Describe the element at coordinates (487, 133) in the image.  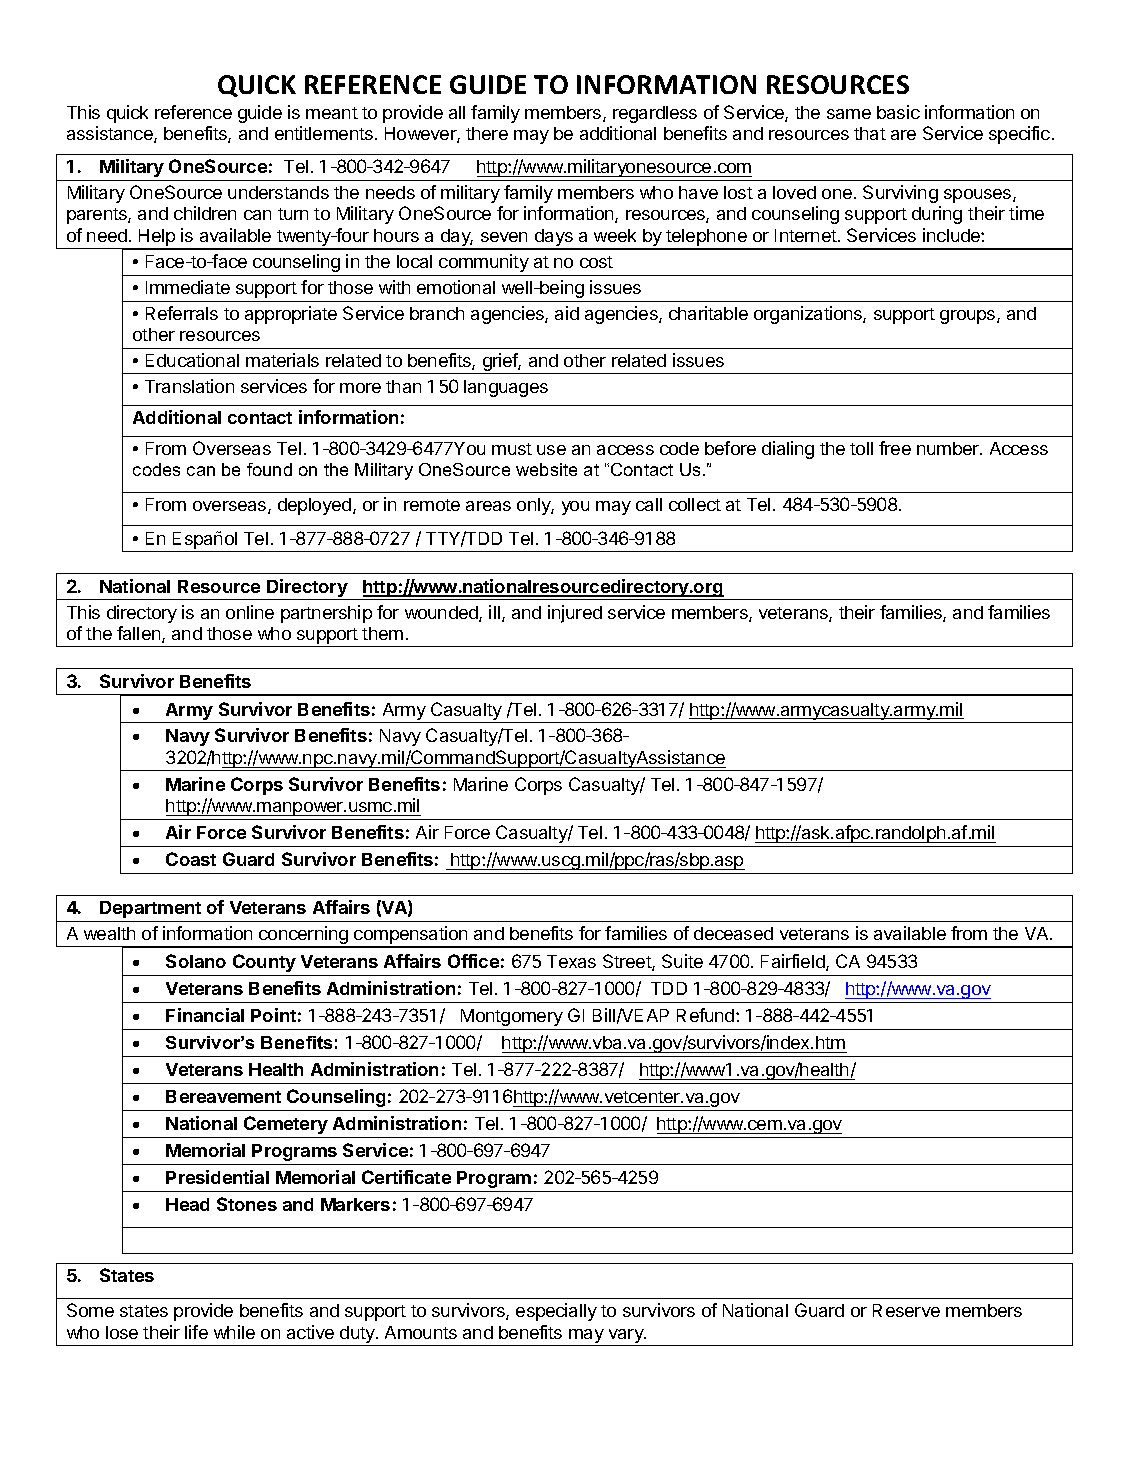
I see `there` at that location.
